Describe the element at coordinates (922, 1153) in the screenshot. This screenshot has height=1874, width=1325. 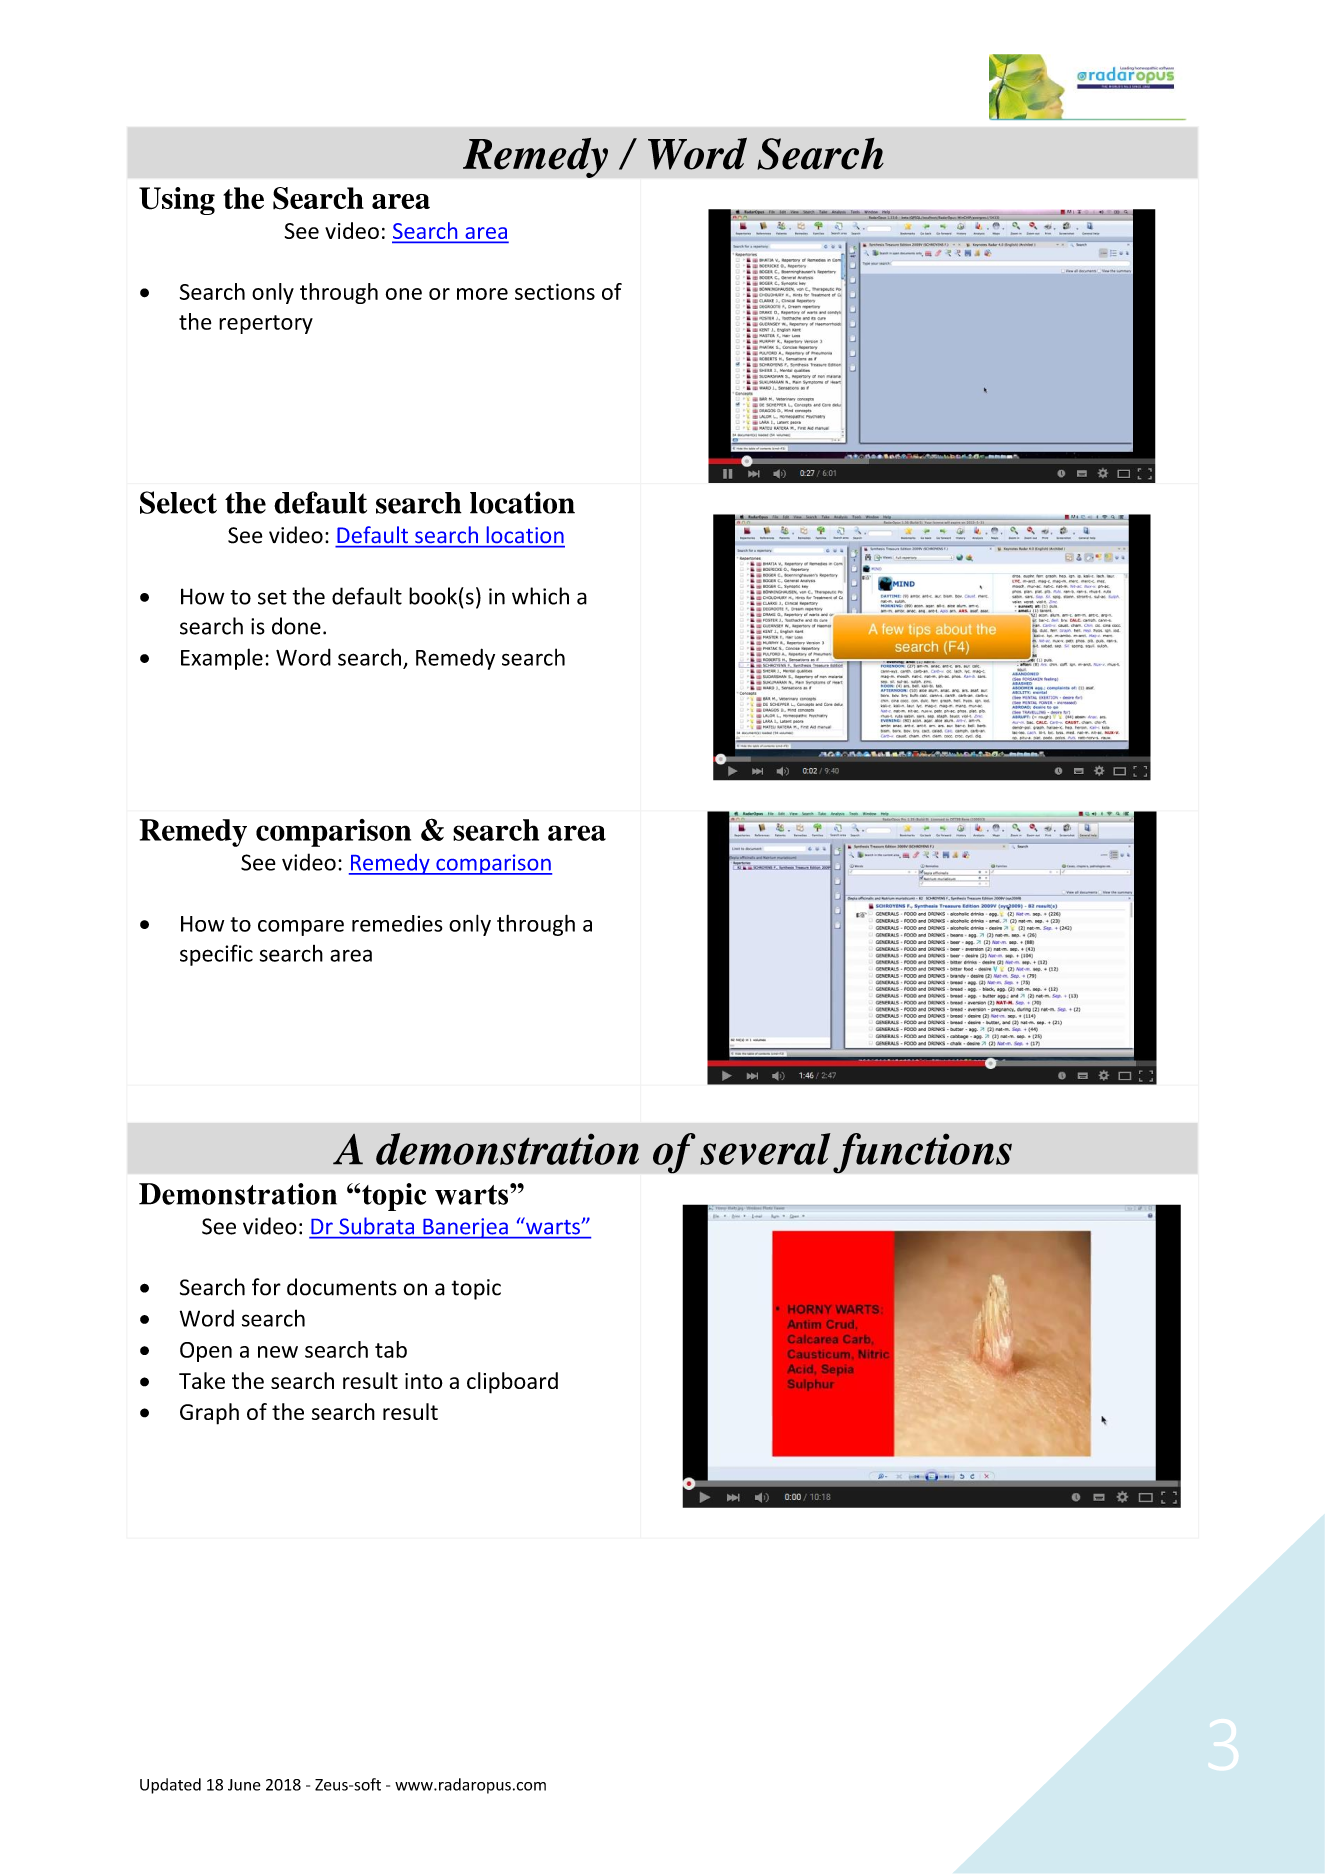
I see `functions` at that location.
